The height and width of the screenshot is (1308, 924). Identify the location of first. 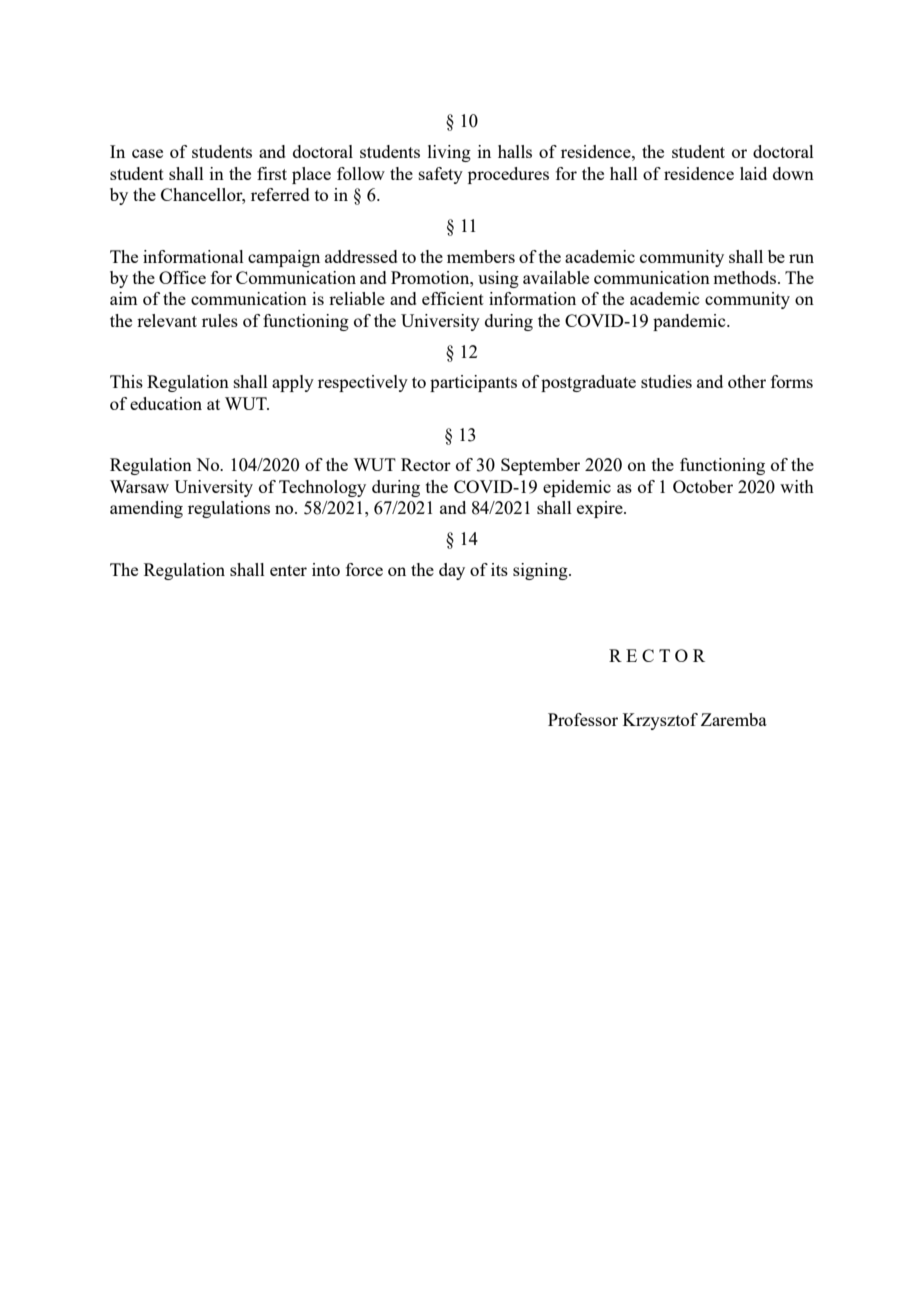
(272, 173).
